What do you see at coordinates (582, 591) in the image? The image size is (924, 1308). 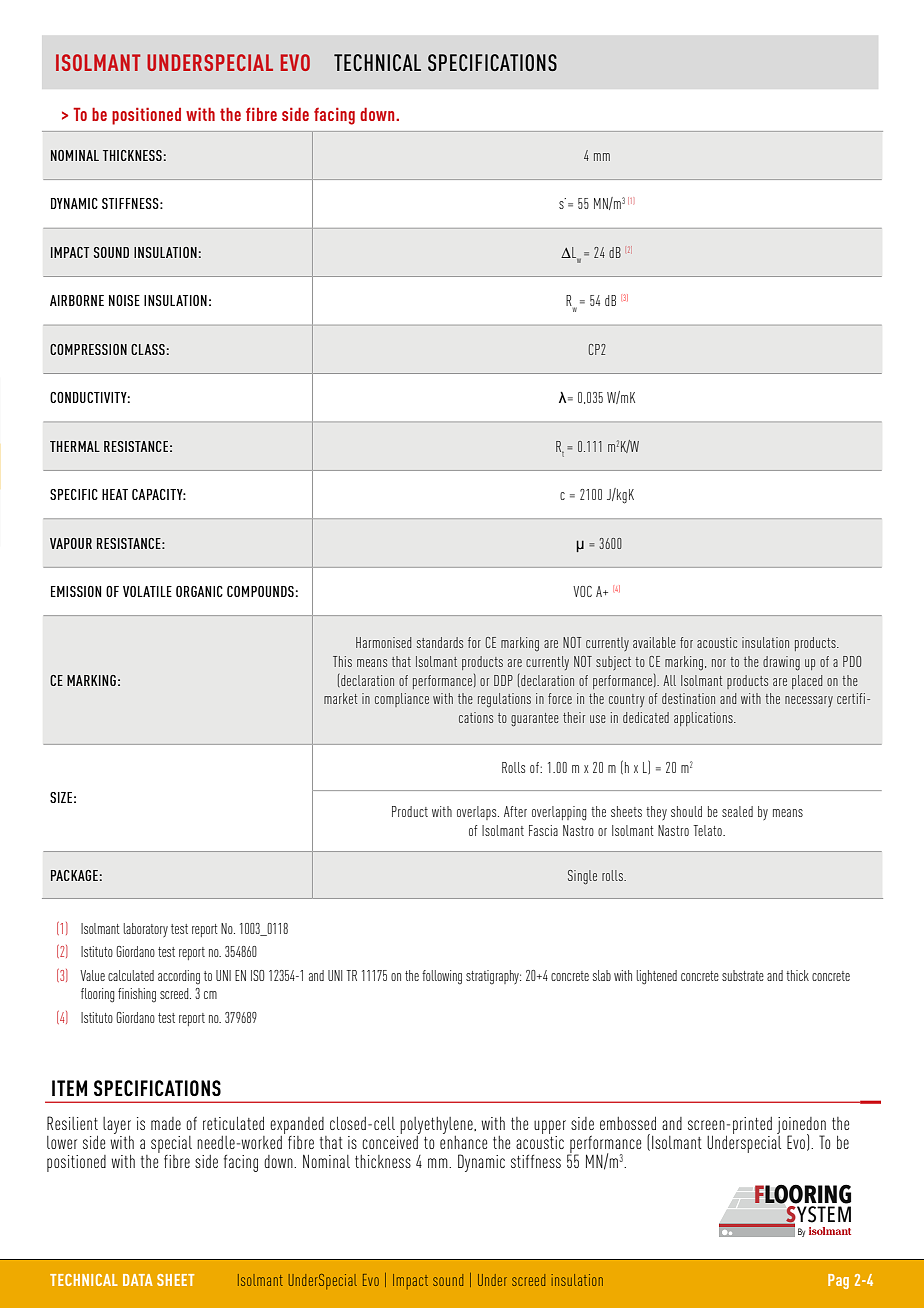 I see `VOC` at bounding box center [582, 591].
